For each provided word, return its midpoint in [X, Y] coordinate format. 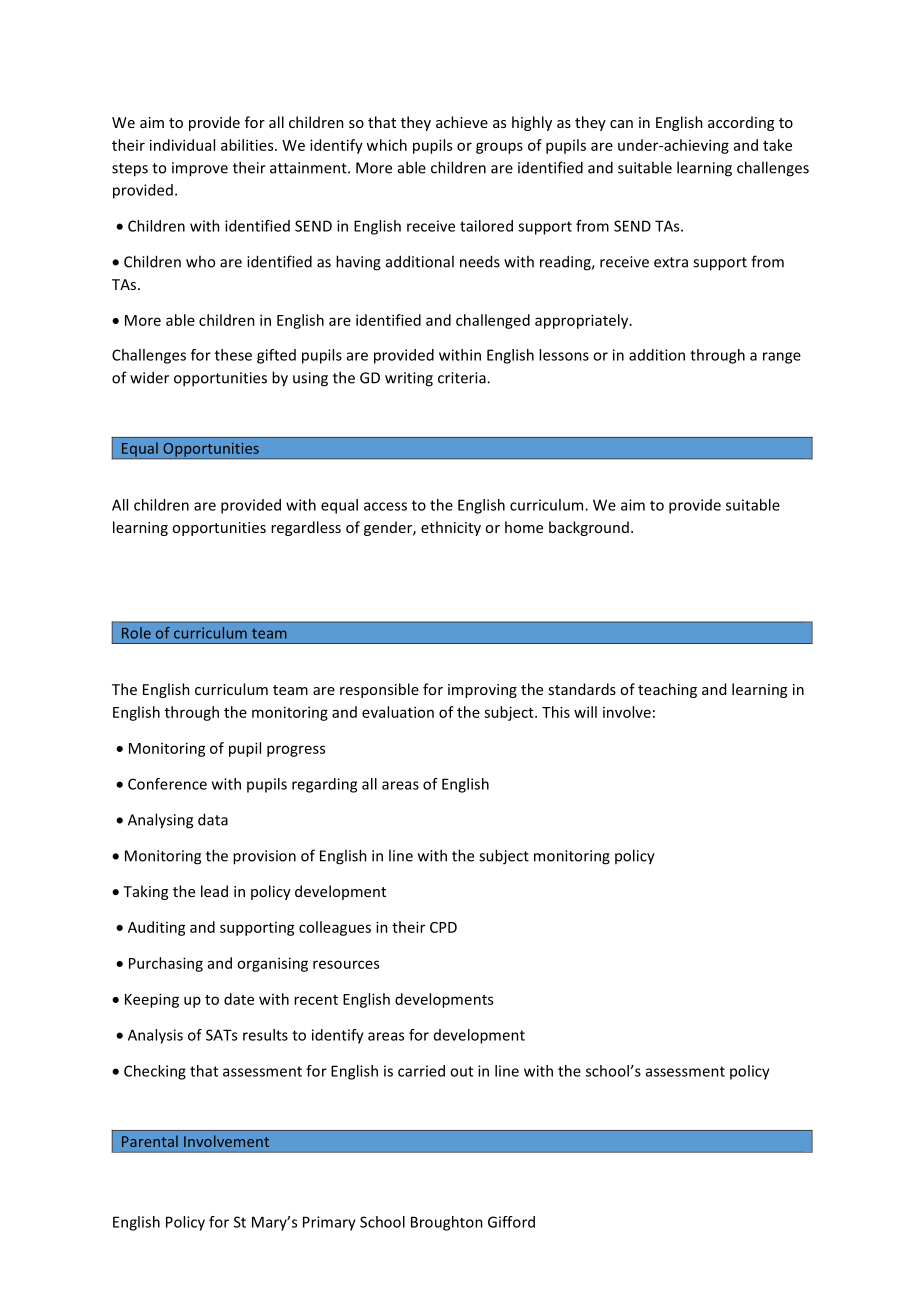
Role [136, 633]
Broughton [447, 1223]
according [741, 123]
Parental [150, 1141]
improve [200, 169]
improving [482, 691]
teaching [667, 690]
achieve [462, 122]
